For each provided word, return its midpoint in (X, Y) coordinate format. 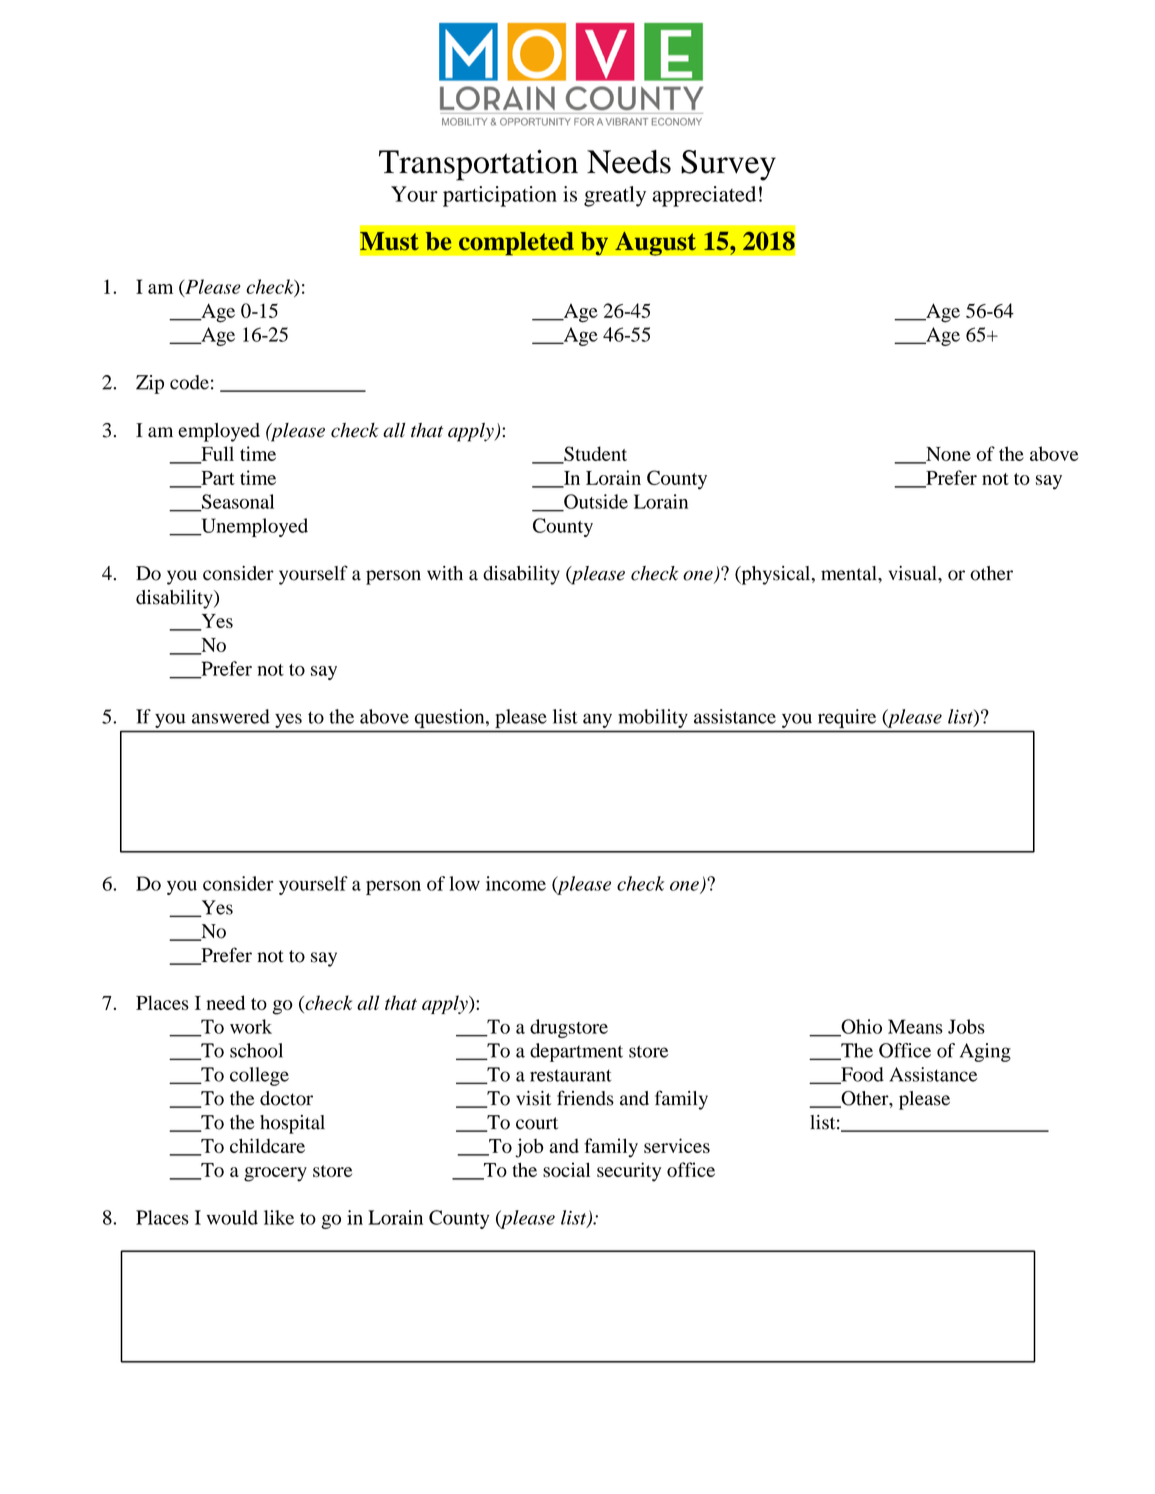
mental (850, 573)
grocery (275, 1174)
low (464, 883)
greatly (615, 196)
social (566, 1169)
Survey (728, 165)
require (847, 718)
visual (914, 573)
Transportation (478, 165)
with (445, 573)
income (516, 883)
